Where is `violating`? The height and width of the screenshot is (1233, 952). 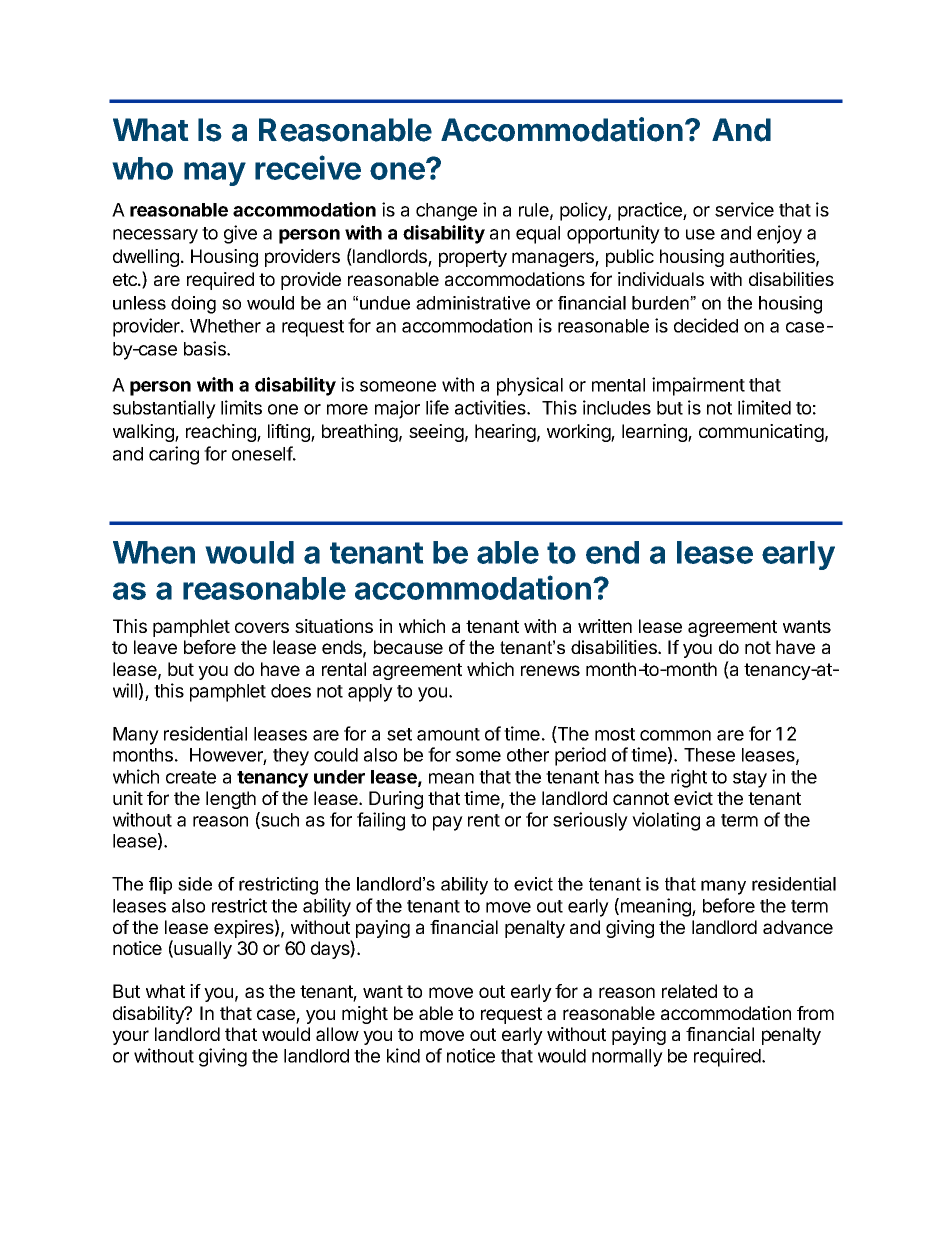 violating is located at coordinates (666, 821).
